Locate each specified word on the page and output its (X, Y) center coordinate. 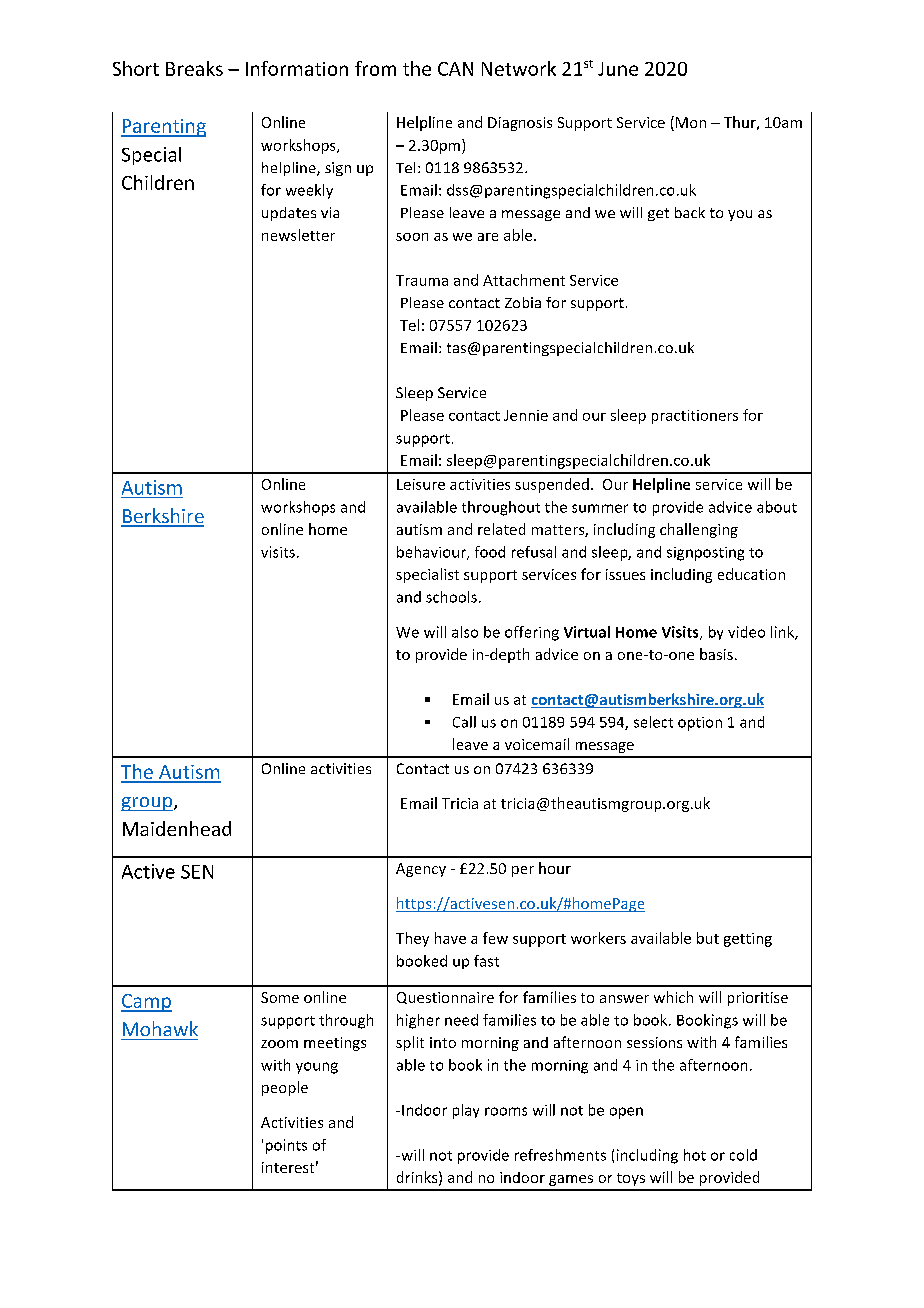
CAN (455, 69)
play (466, 1111)
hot (695, 1155)
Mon (691, 122)
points (286, 1146)
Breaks (194, 68)
